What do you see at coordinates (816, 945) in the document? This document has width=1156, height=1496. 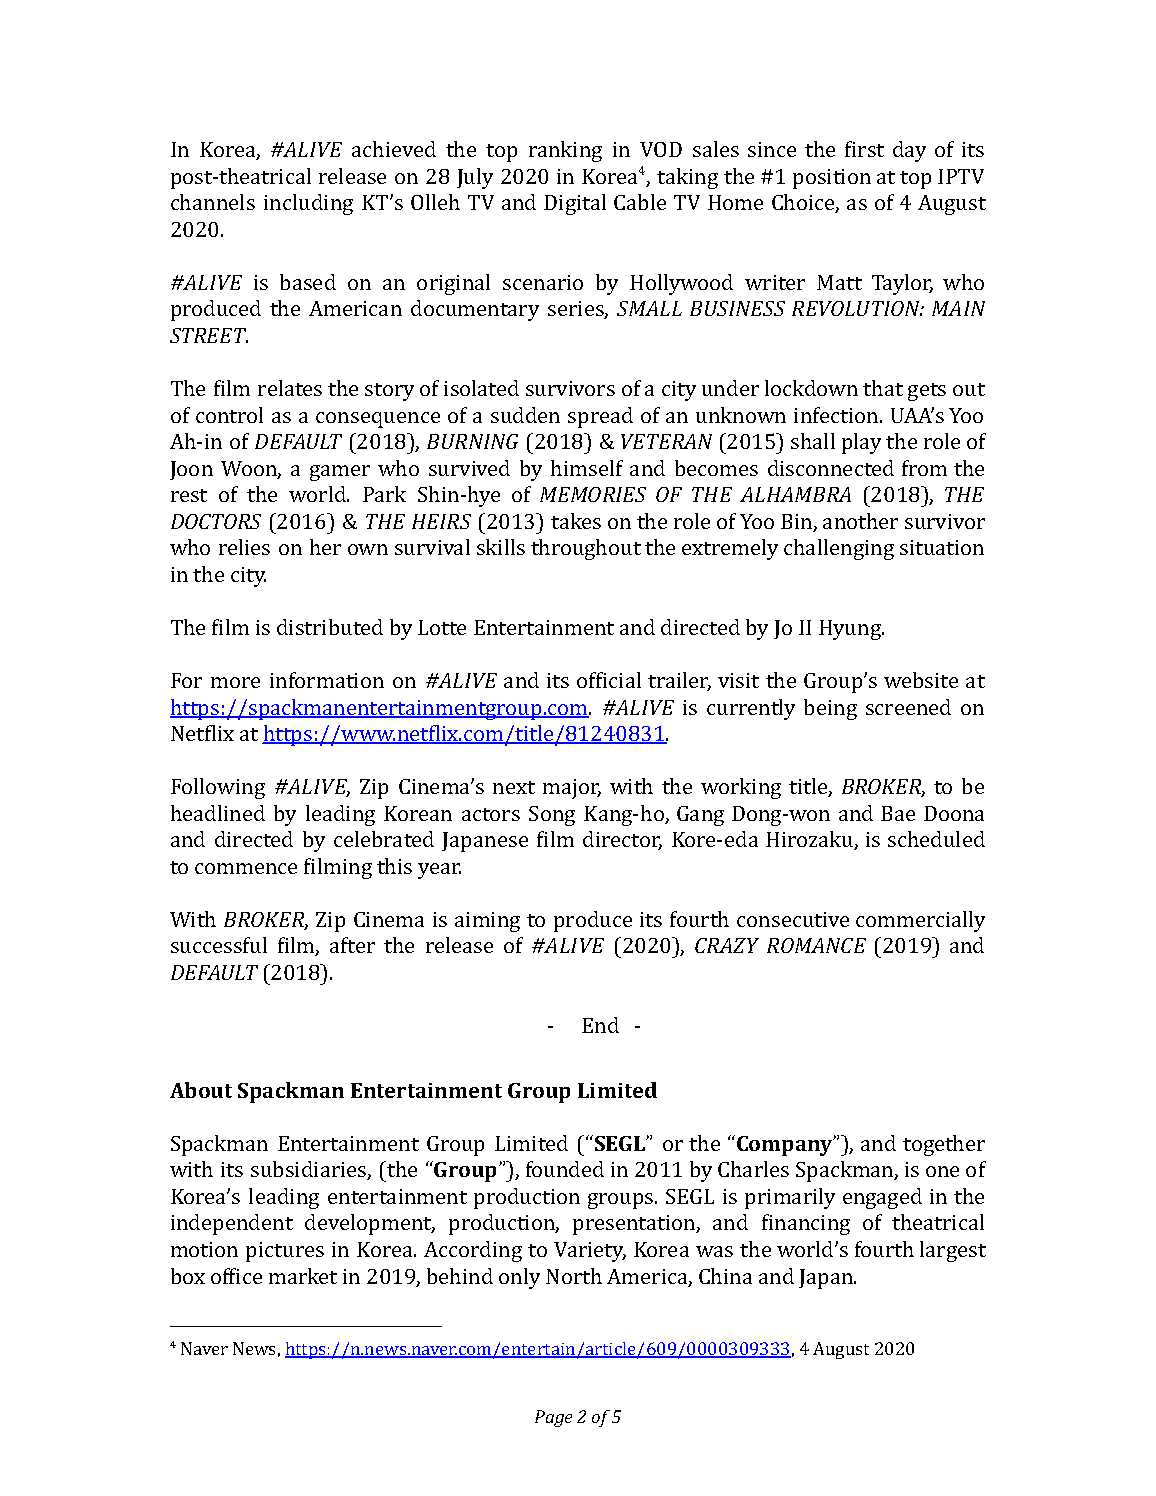 I see `ROMANCE` at bounding box center [816, 945].
